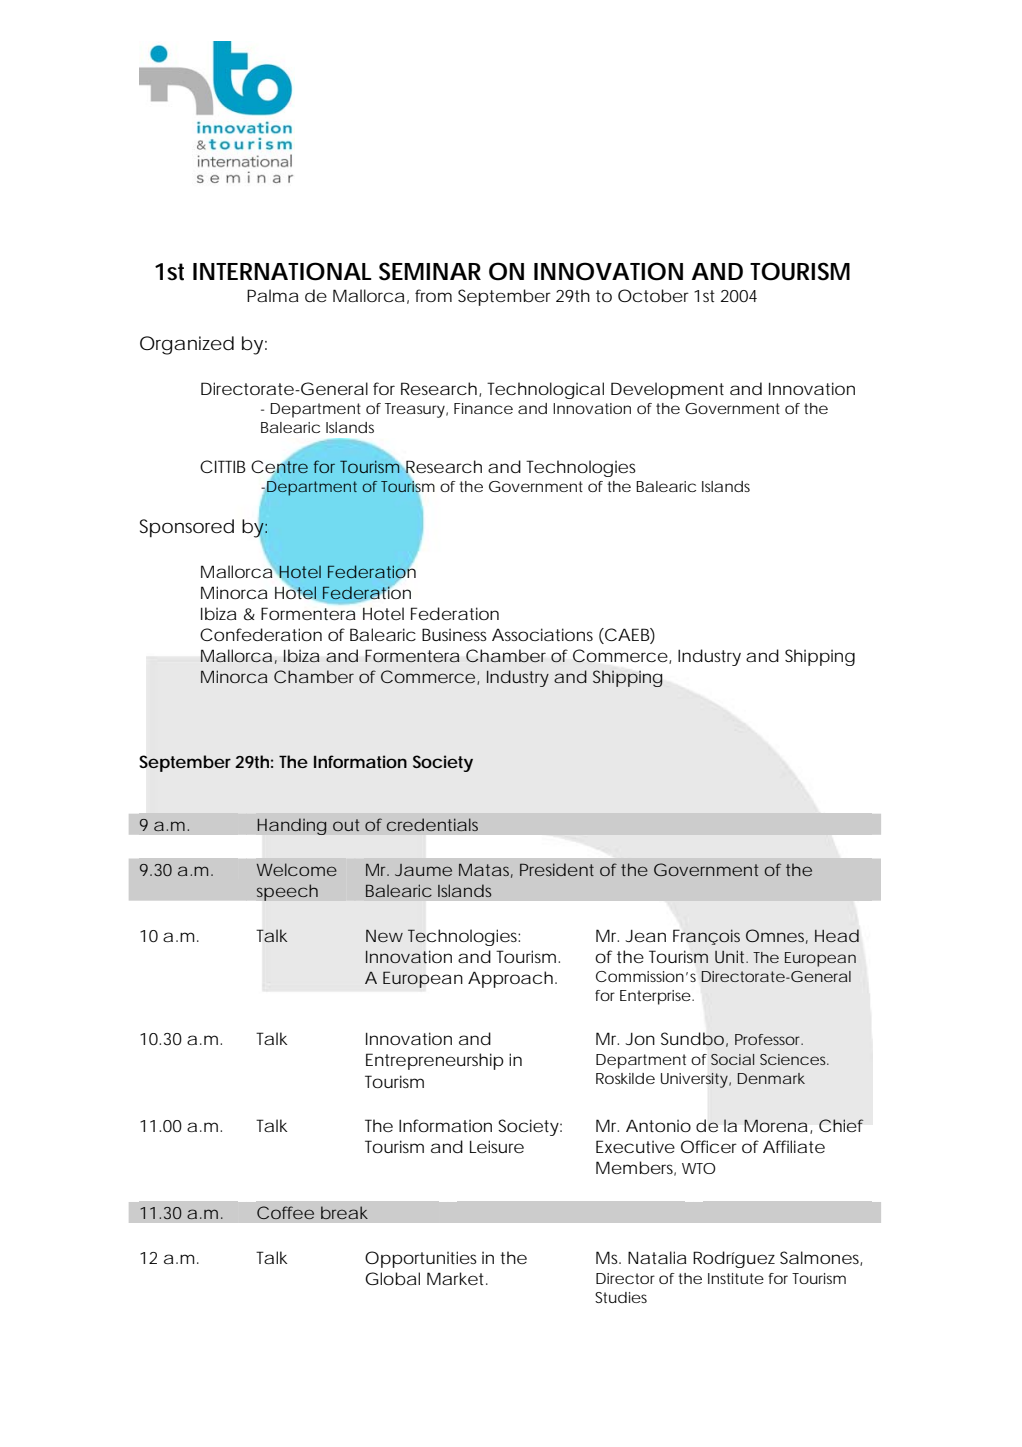 Image resolution: width=1022 pixels, height=1447 pixels. What do you see at coordinates (433, 295) in the page?
I see `from` at bounding box center [433, 295].
